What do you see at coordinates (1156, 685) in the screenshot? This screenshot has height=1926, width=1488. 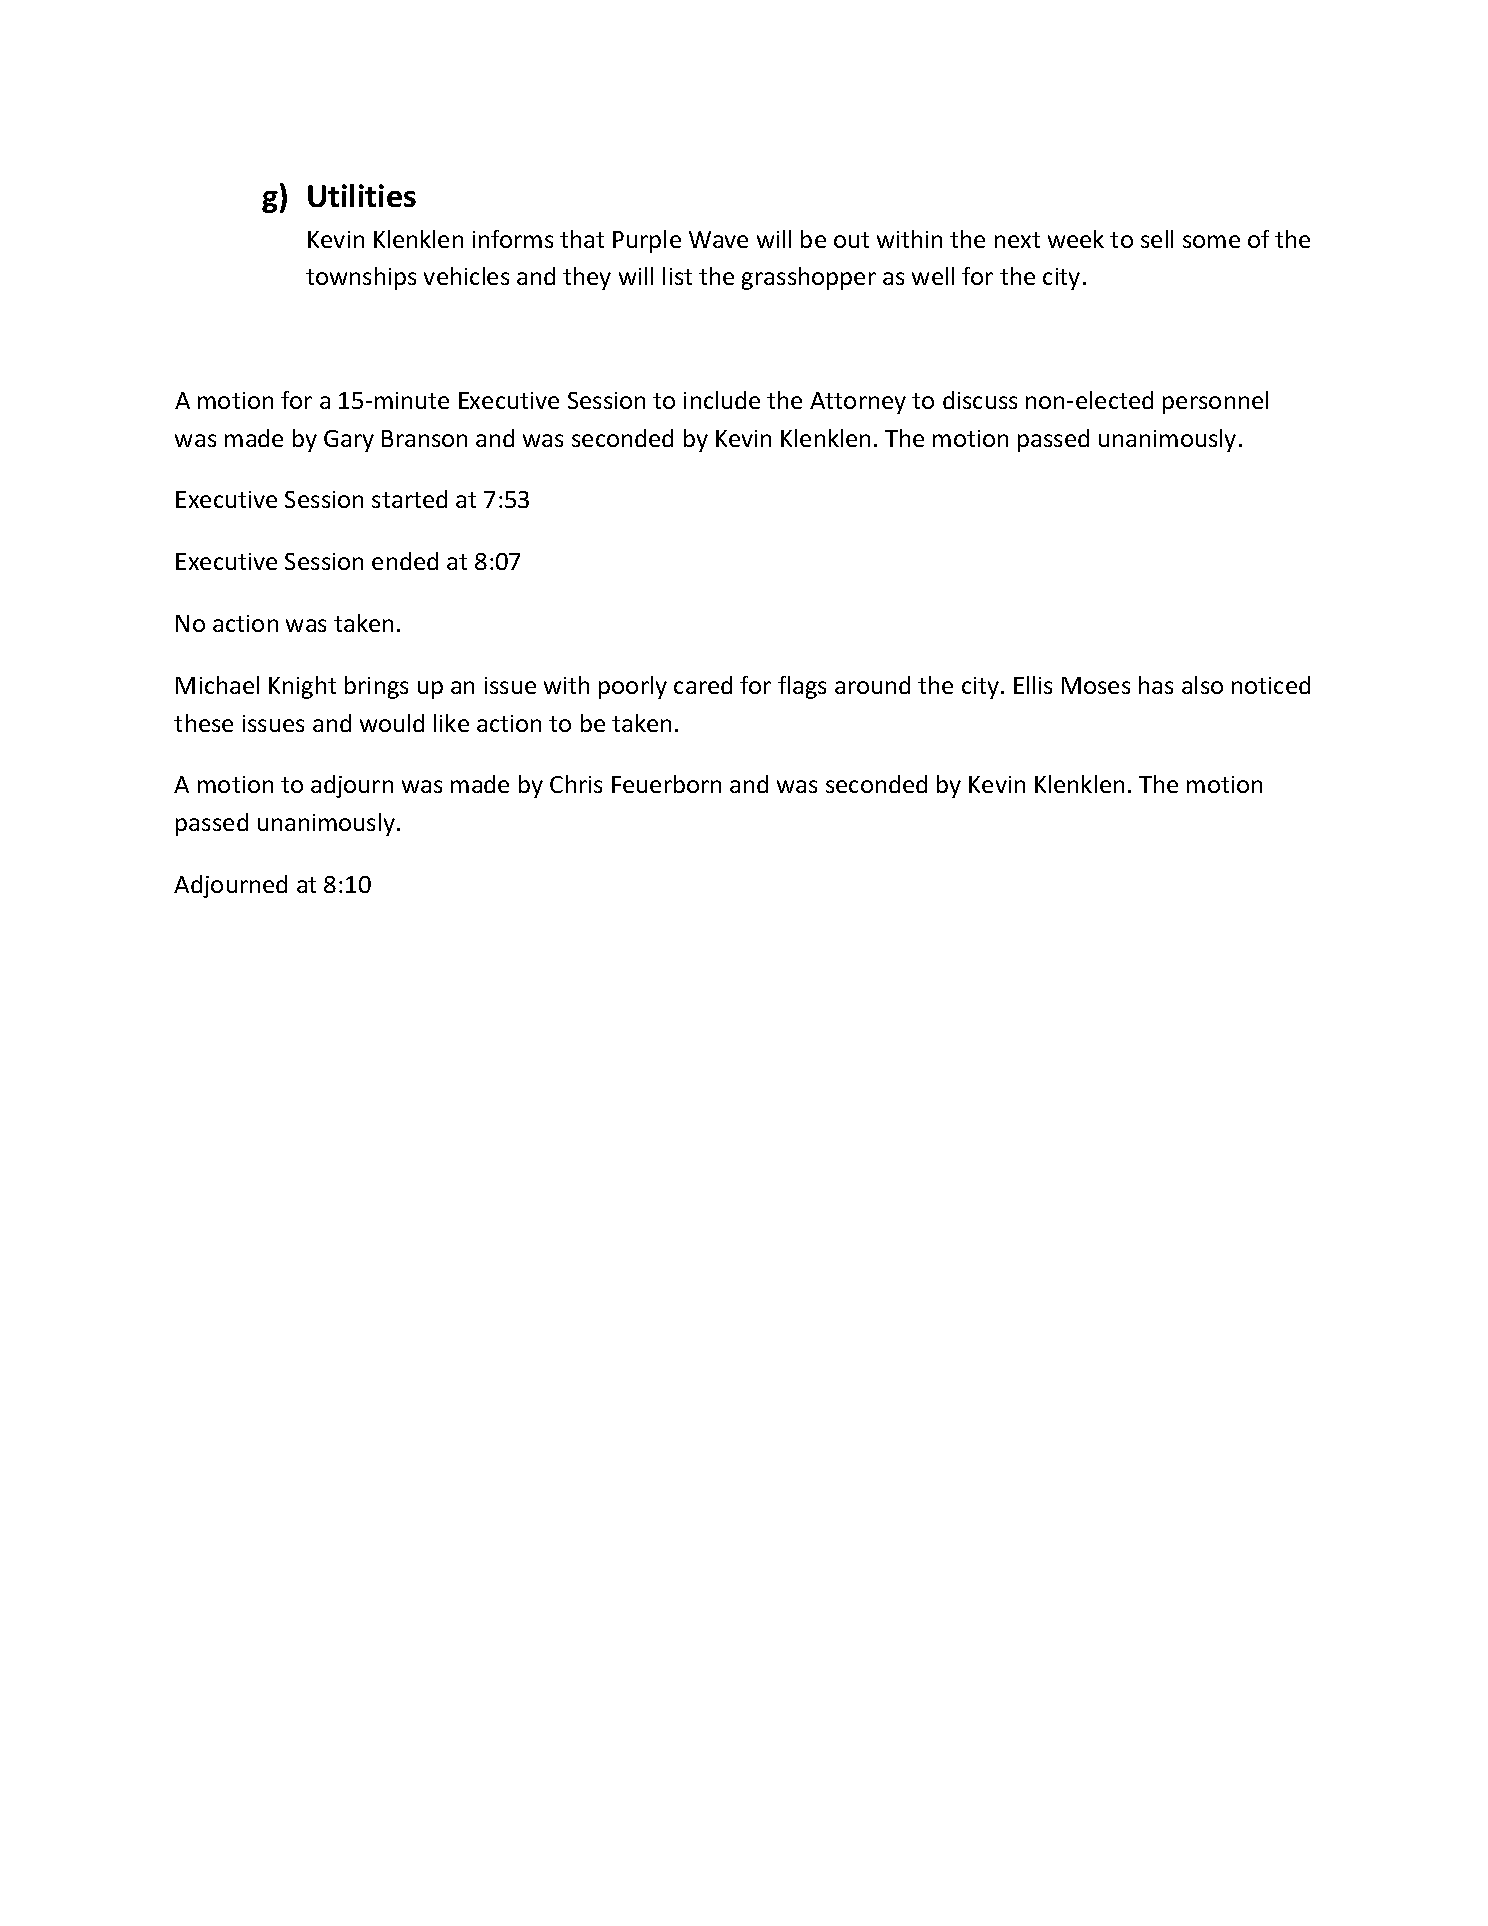 I see `has` at bounding box center [1156, 685].
